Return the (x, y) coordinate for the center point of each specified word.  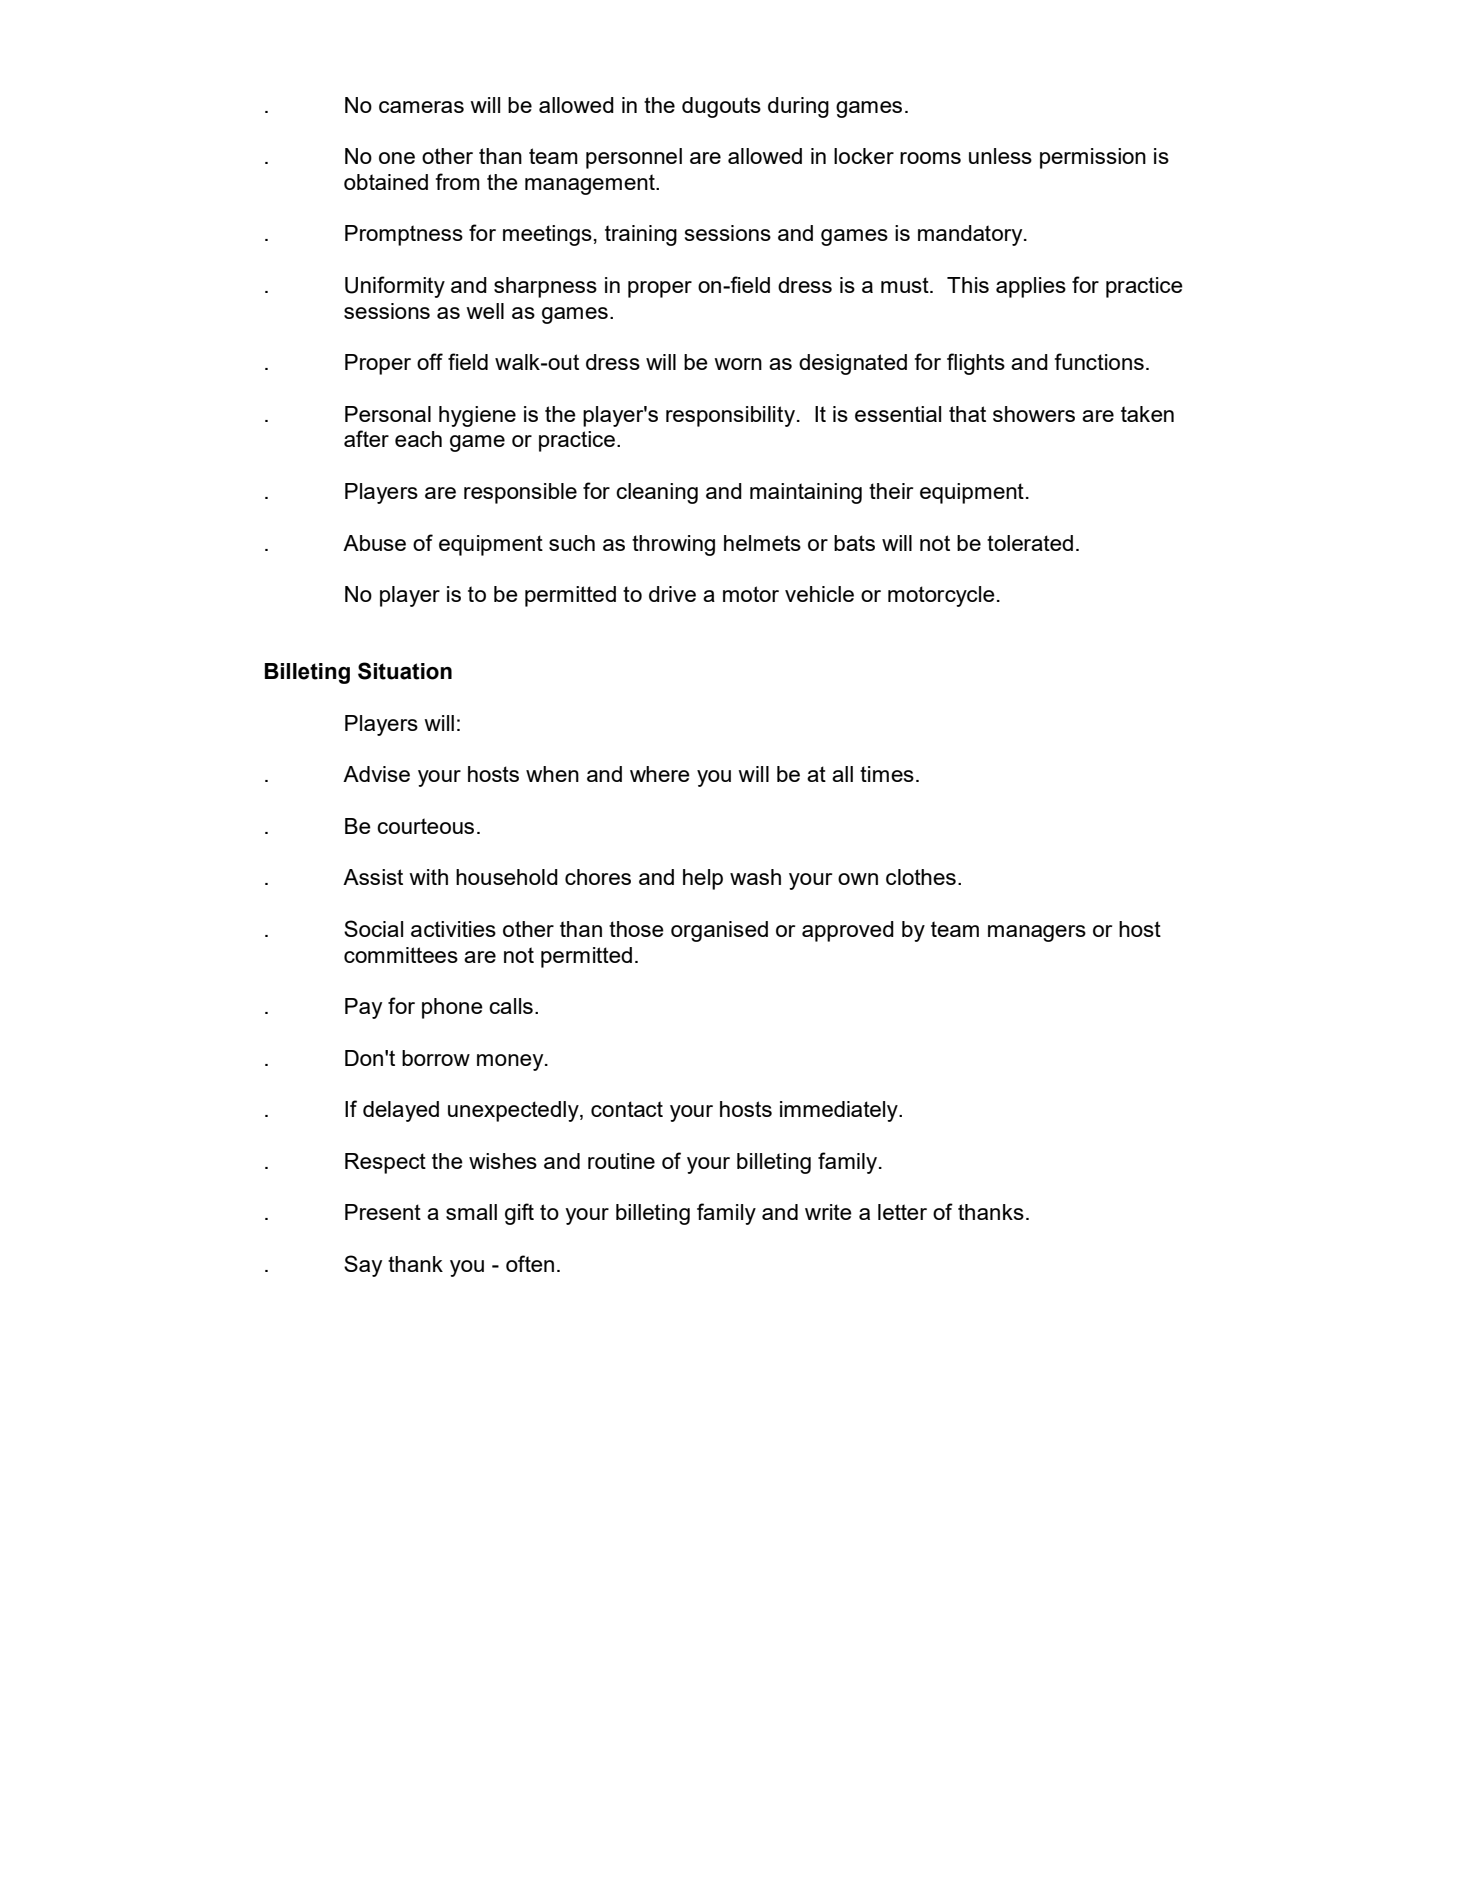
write (828, 1212)
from (457, 181)
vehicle (819, 594)
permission (1093, 158)
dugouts (721, 107)
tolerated (1030, 543)
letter (902, 1212)
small (471, 1212)
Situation (405, 671)
